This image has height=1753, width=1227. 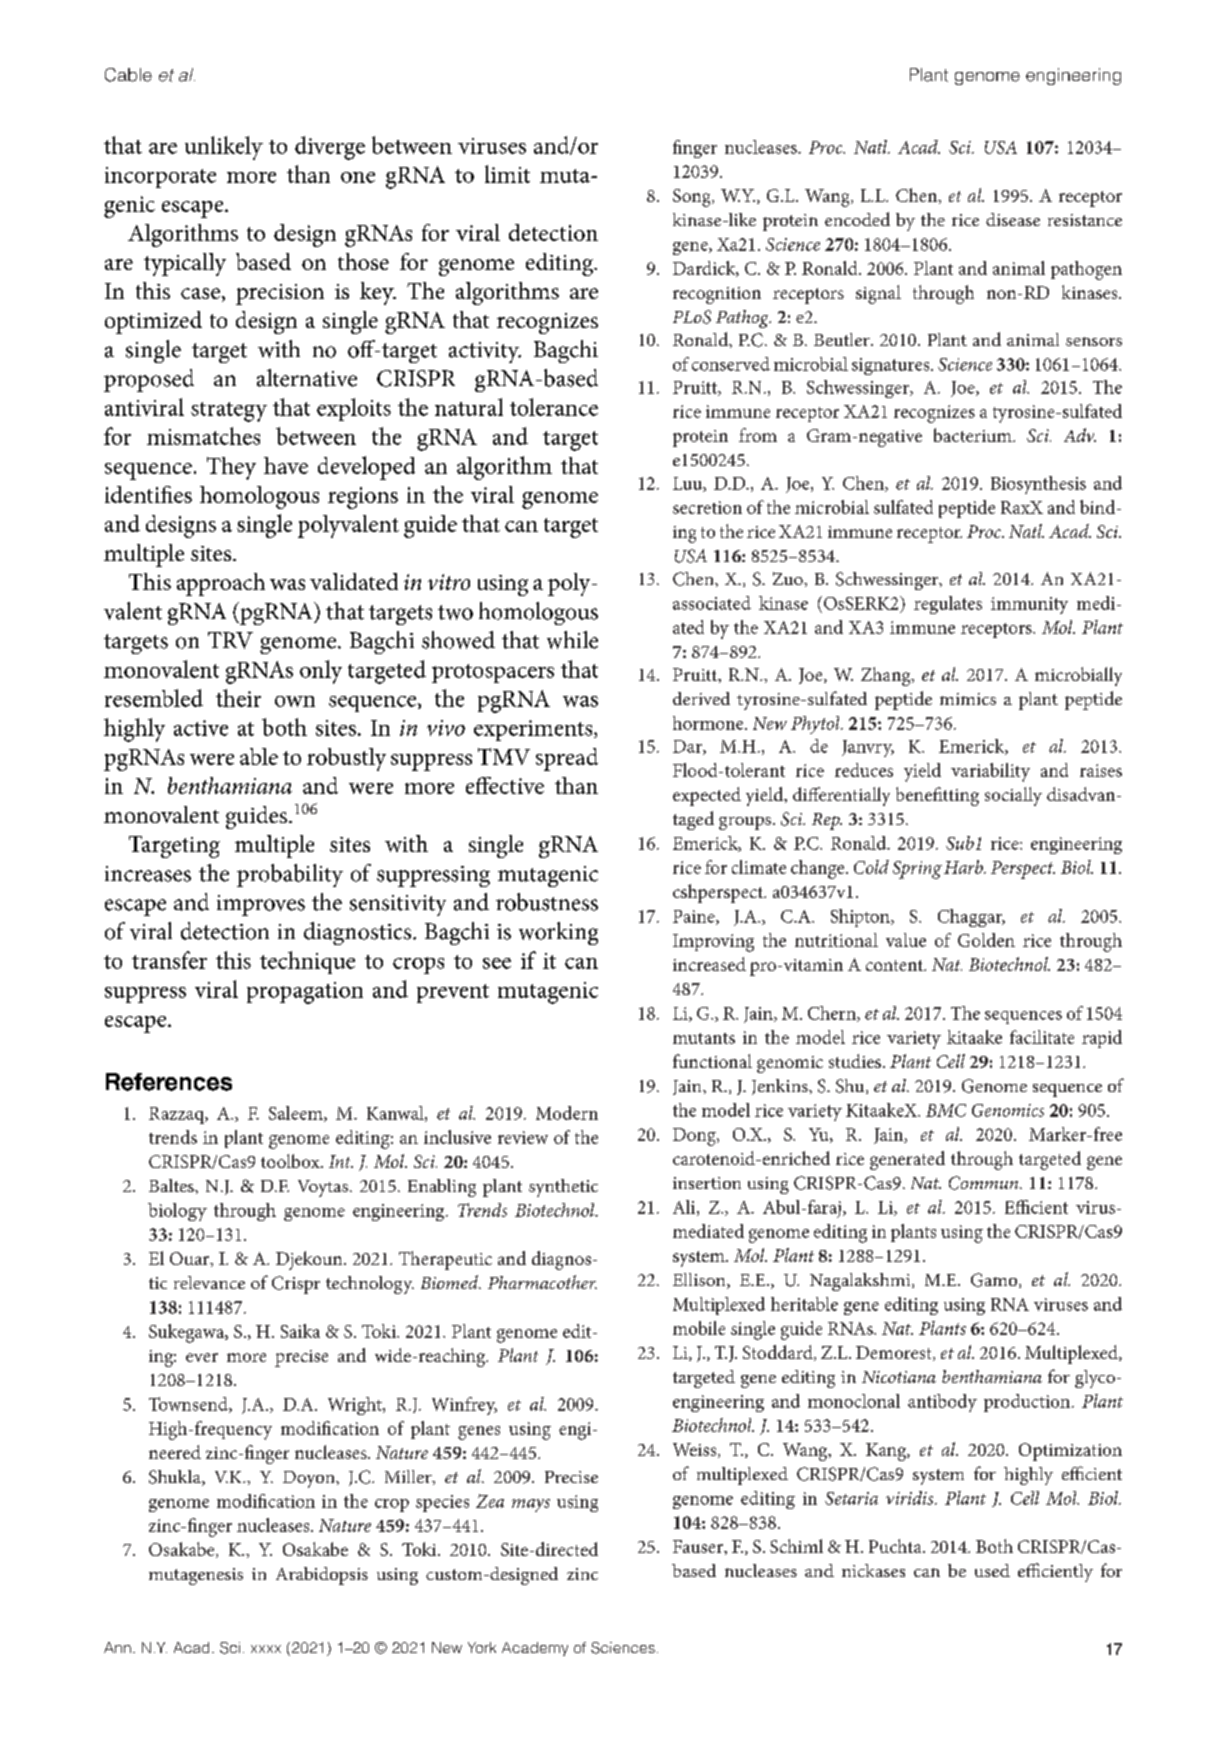 What do you see at coordinates (160, 177) in the image?
I see `incorporate` at bounding box center [160, 177].
